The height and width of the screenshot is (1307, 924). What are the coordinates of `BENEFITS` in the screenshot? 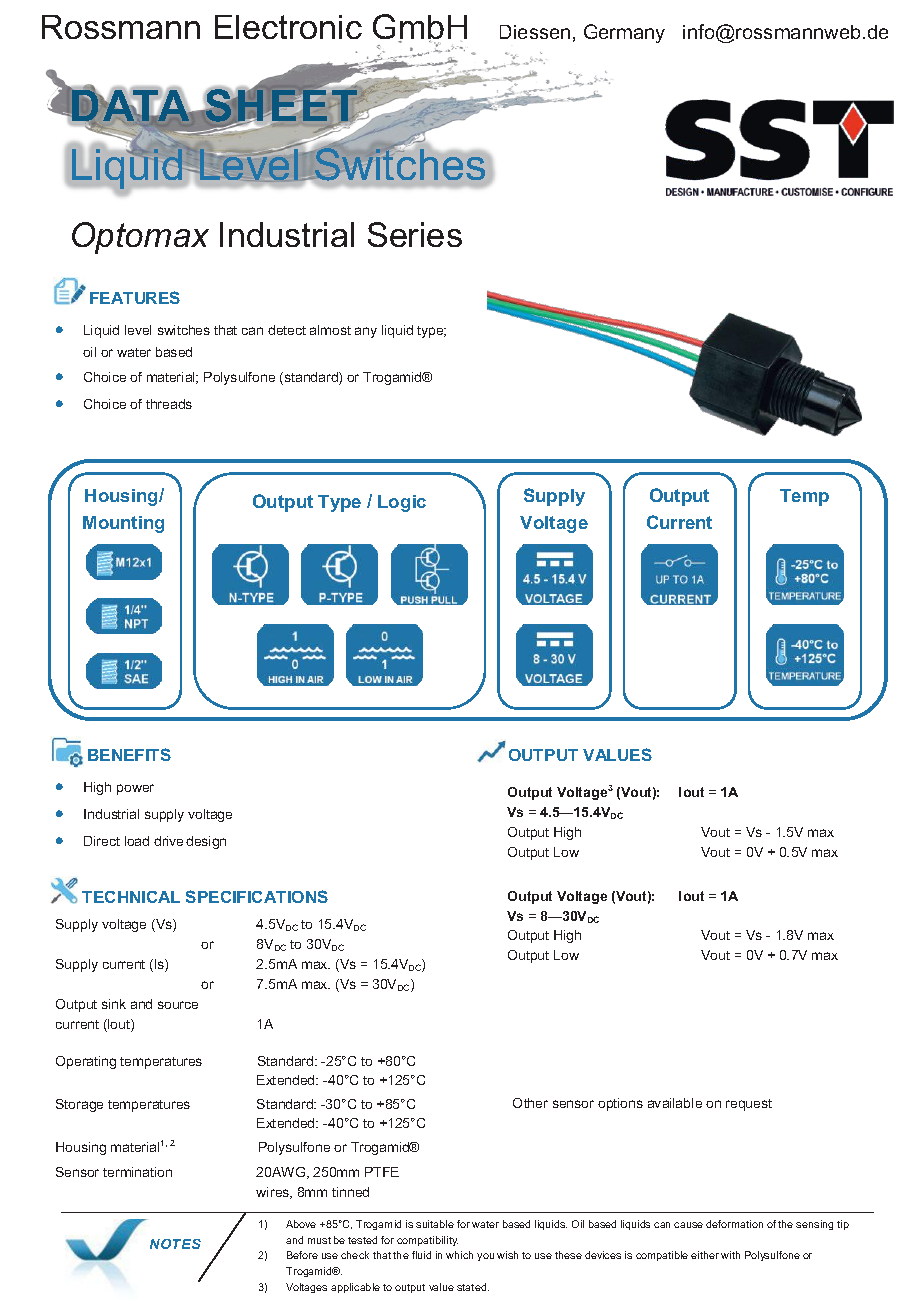 It's located at (129, 754).
